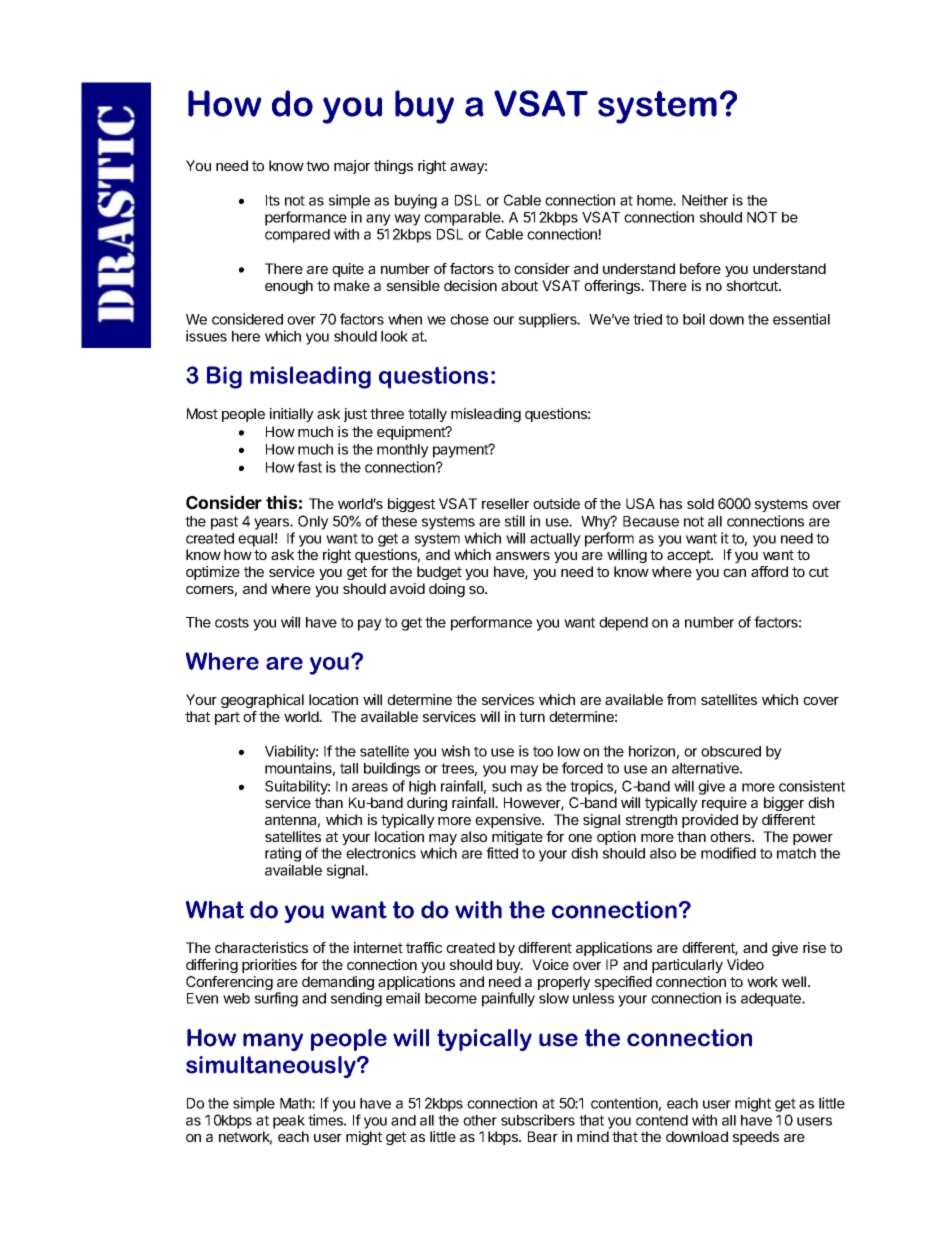  I want to click on peak, so click(289, 1122).
